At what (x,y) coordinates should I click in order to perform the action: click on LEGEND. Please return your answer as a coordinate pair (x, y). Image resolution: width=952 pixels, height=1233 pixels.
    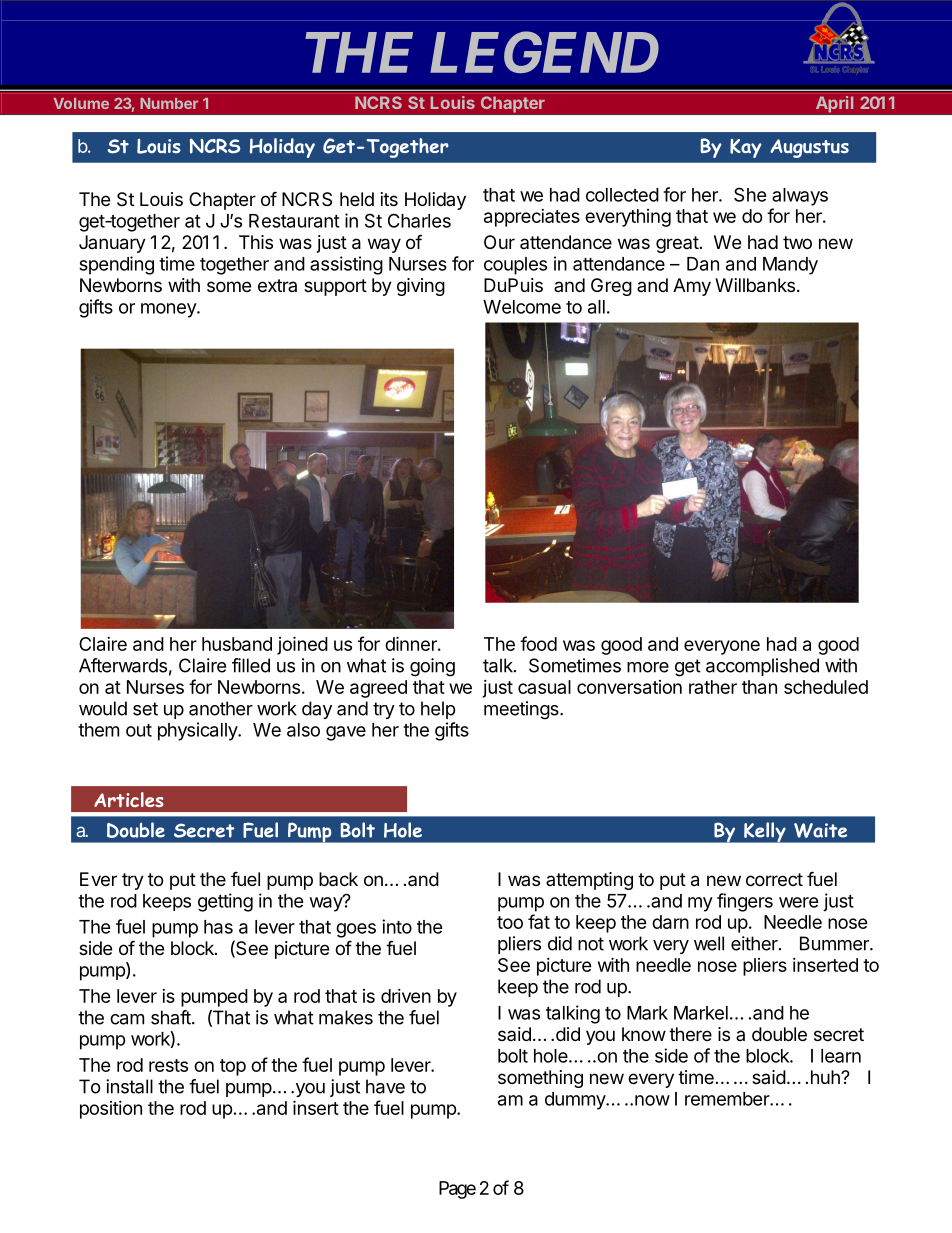
    Looking at the image, I should click on (544, 52).
